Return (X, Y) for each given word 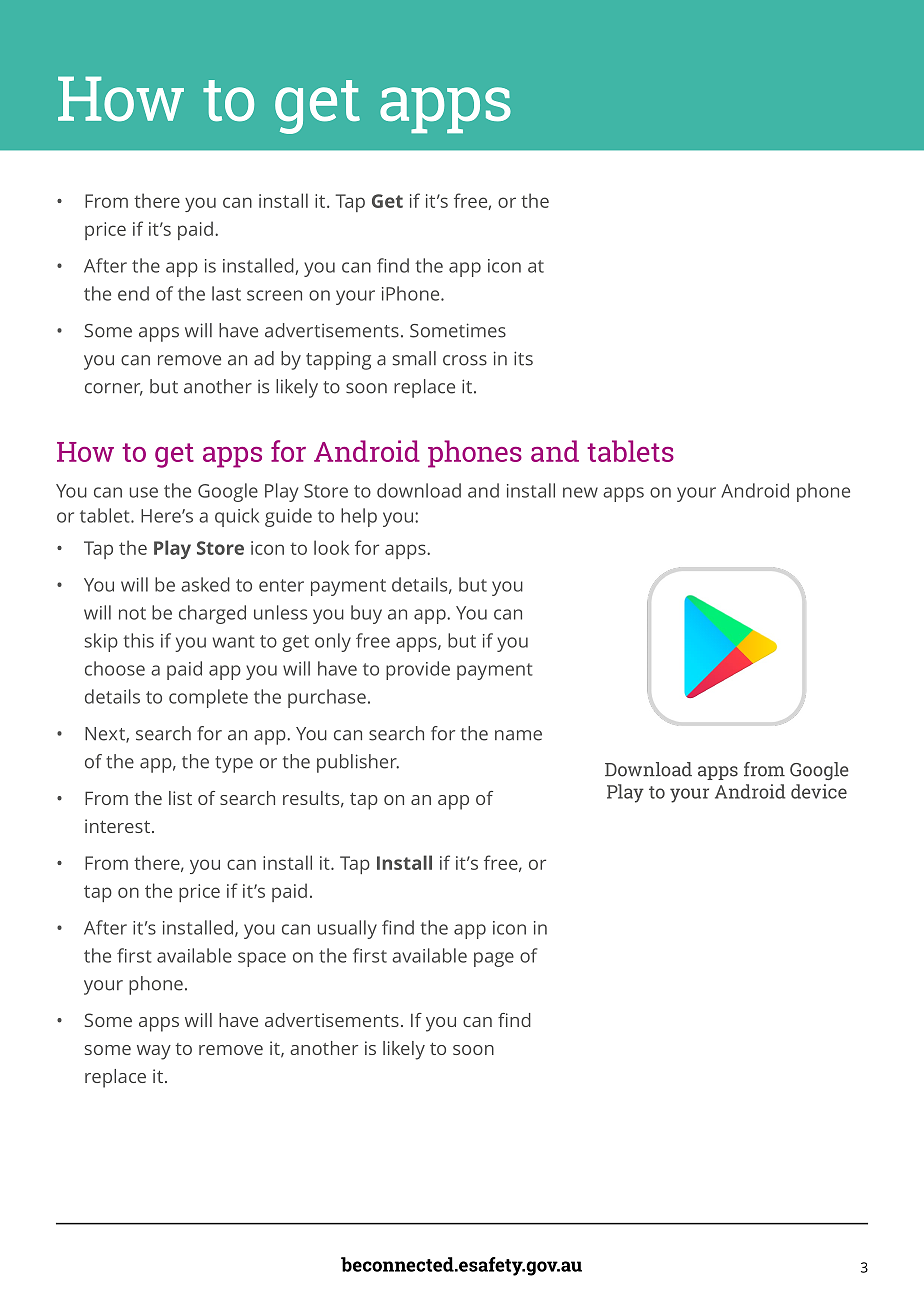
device (819, 791)
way (154, 1052)
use (144, 492)
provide (418, 670)
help (359, 517)
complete (208, 698)
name (518, 735)
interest (117, 826)
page (494, 959)
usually (347, 929)
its (523, 358)
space (262, 959)
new (580, 492)
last (226, 293)
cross (465, 360)
